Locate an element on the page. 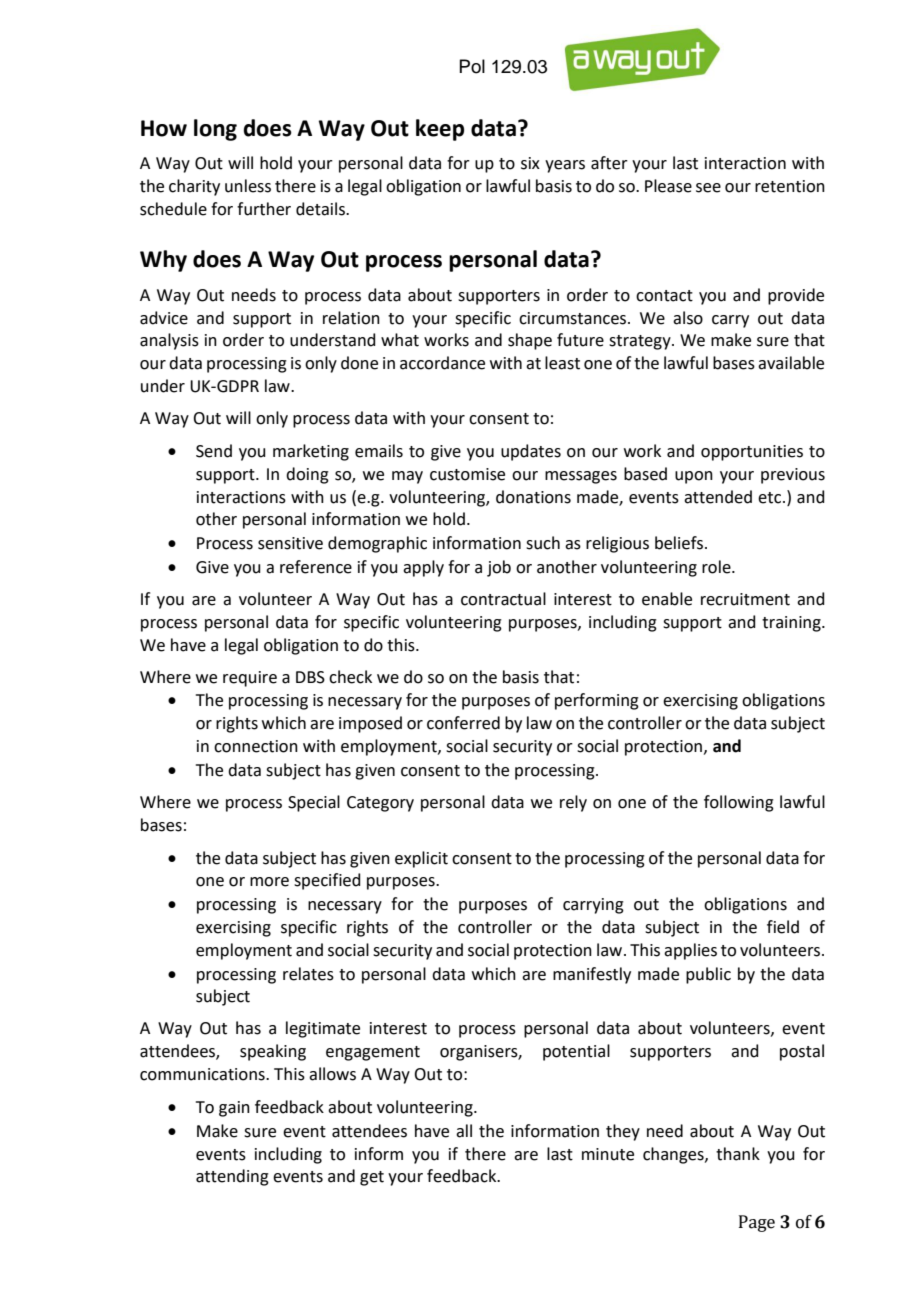 The height and width of the image is (1309, 924). long is located at coordinates (215, 130).
